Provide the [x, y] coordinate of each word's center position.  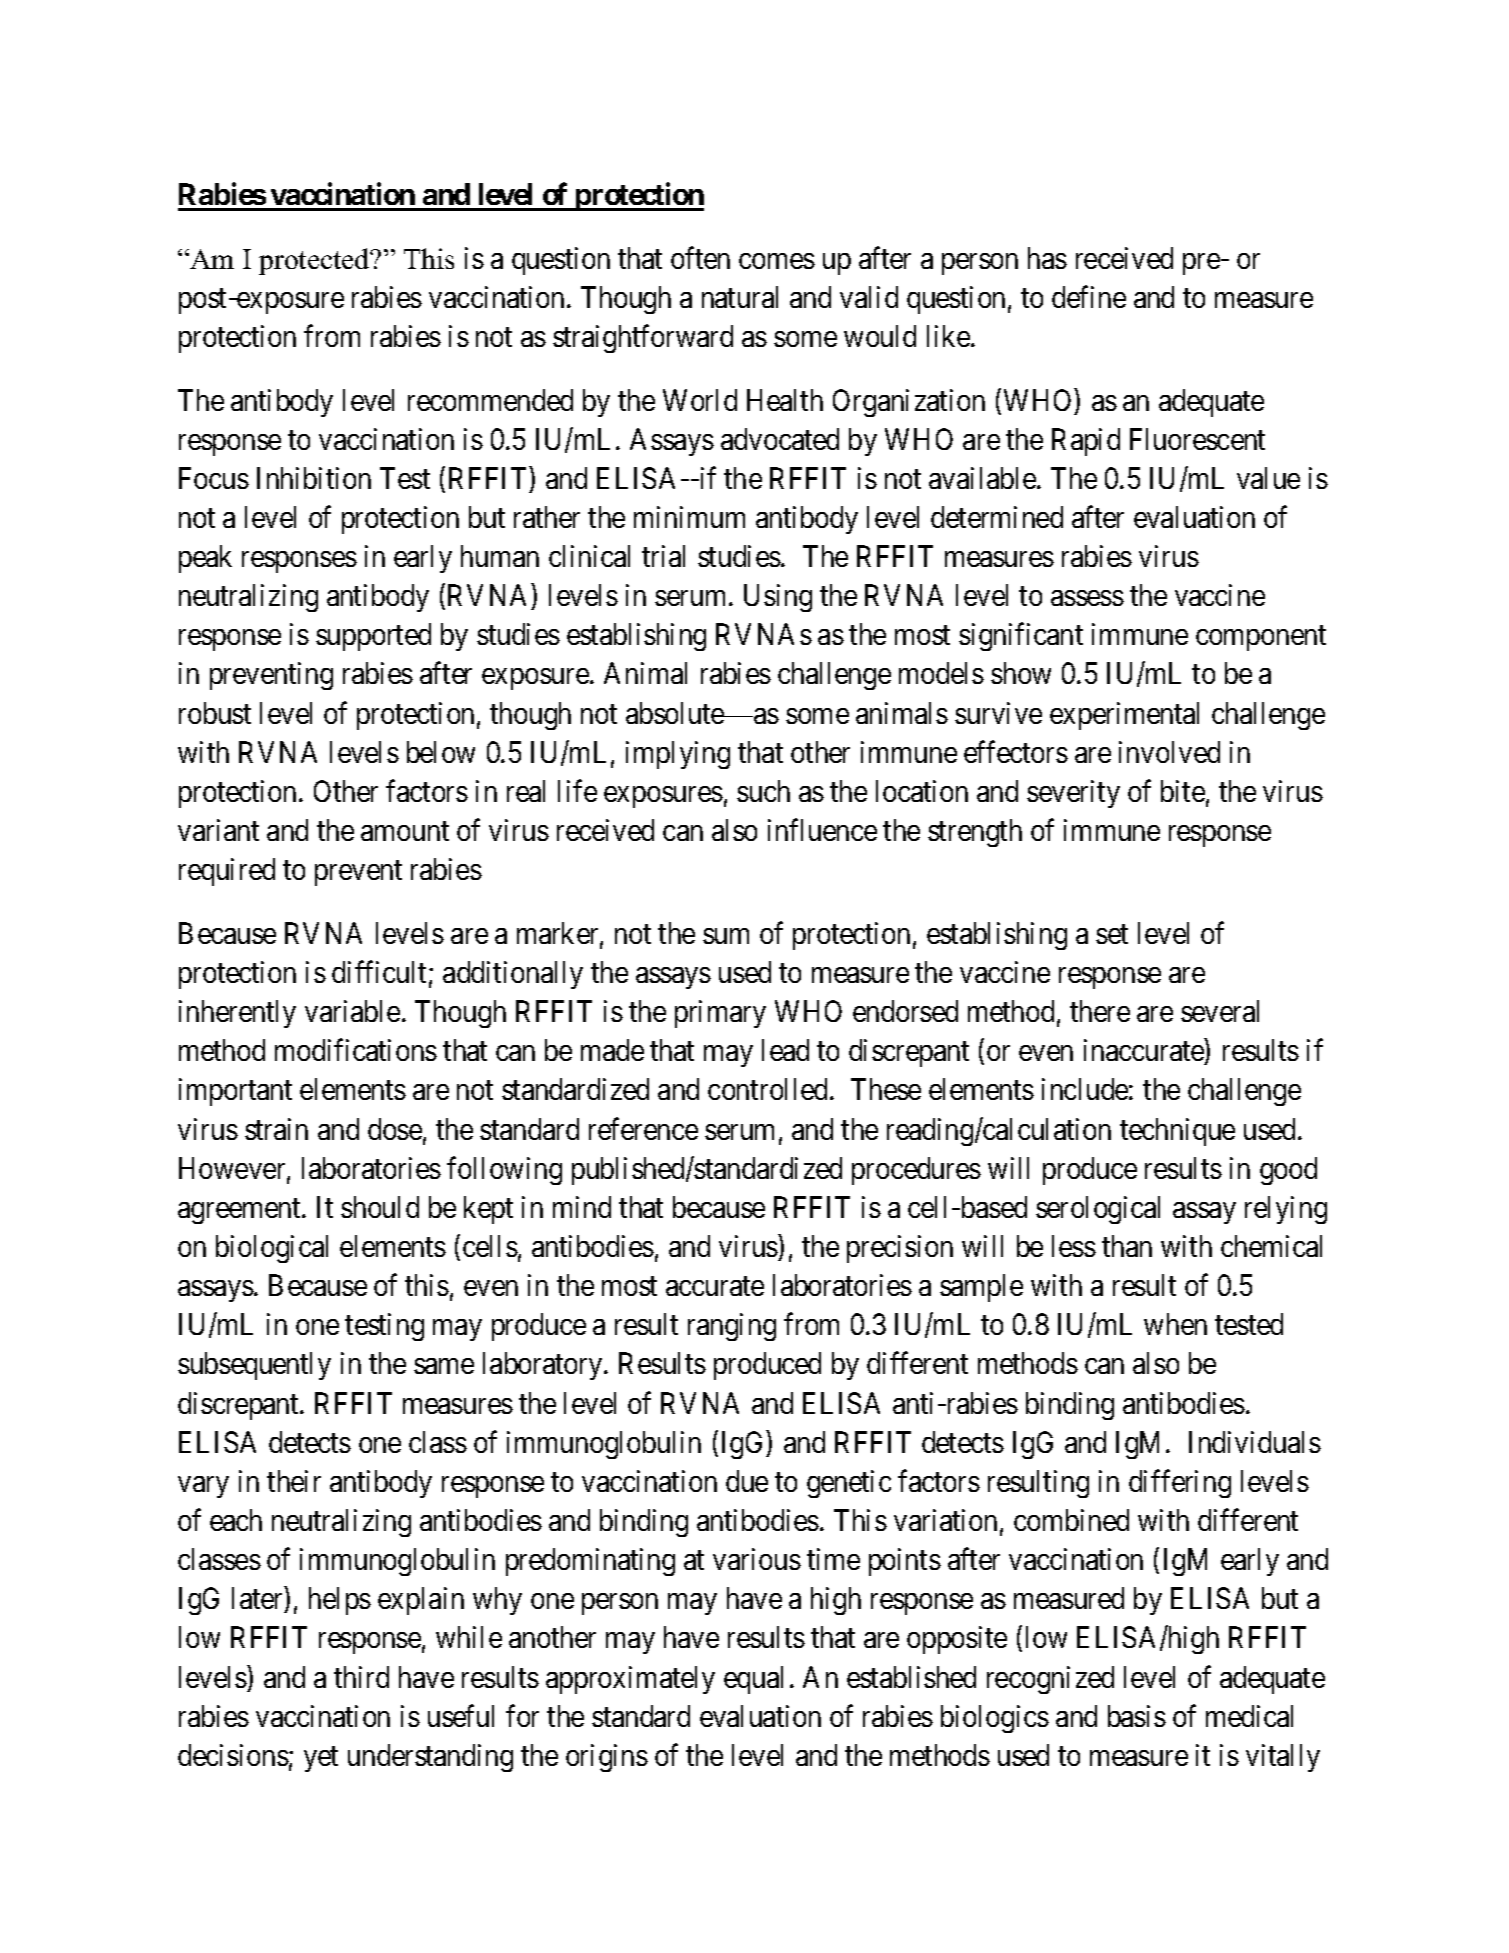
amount [405, 831]
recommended [490, 400]
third [361, 1677]
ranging [732, 1327]
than [1127, 1246]
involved [1169, 752]
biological [272, 1249]
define [1089, 296]
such [763, 791]
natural [740, 297]
